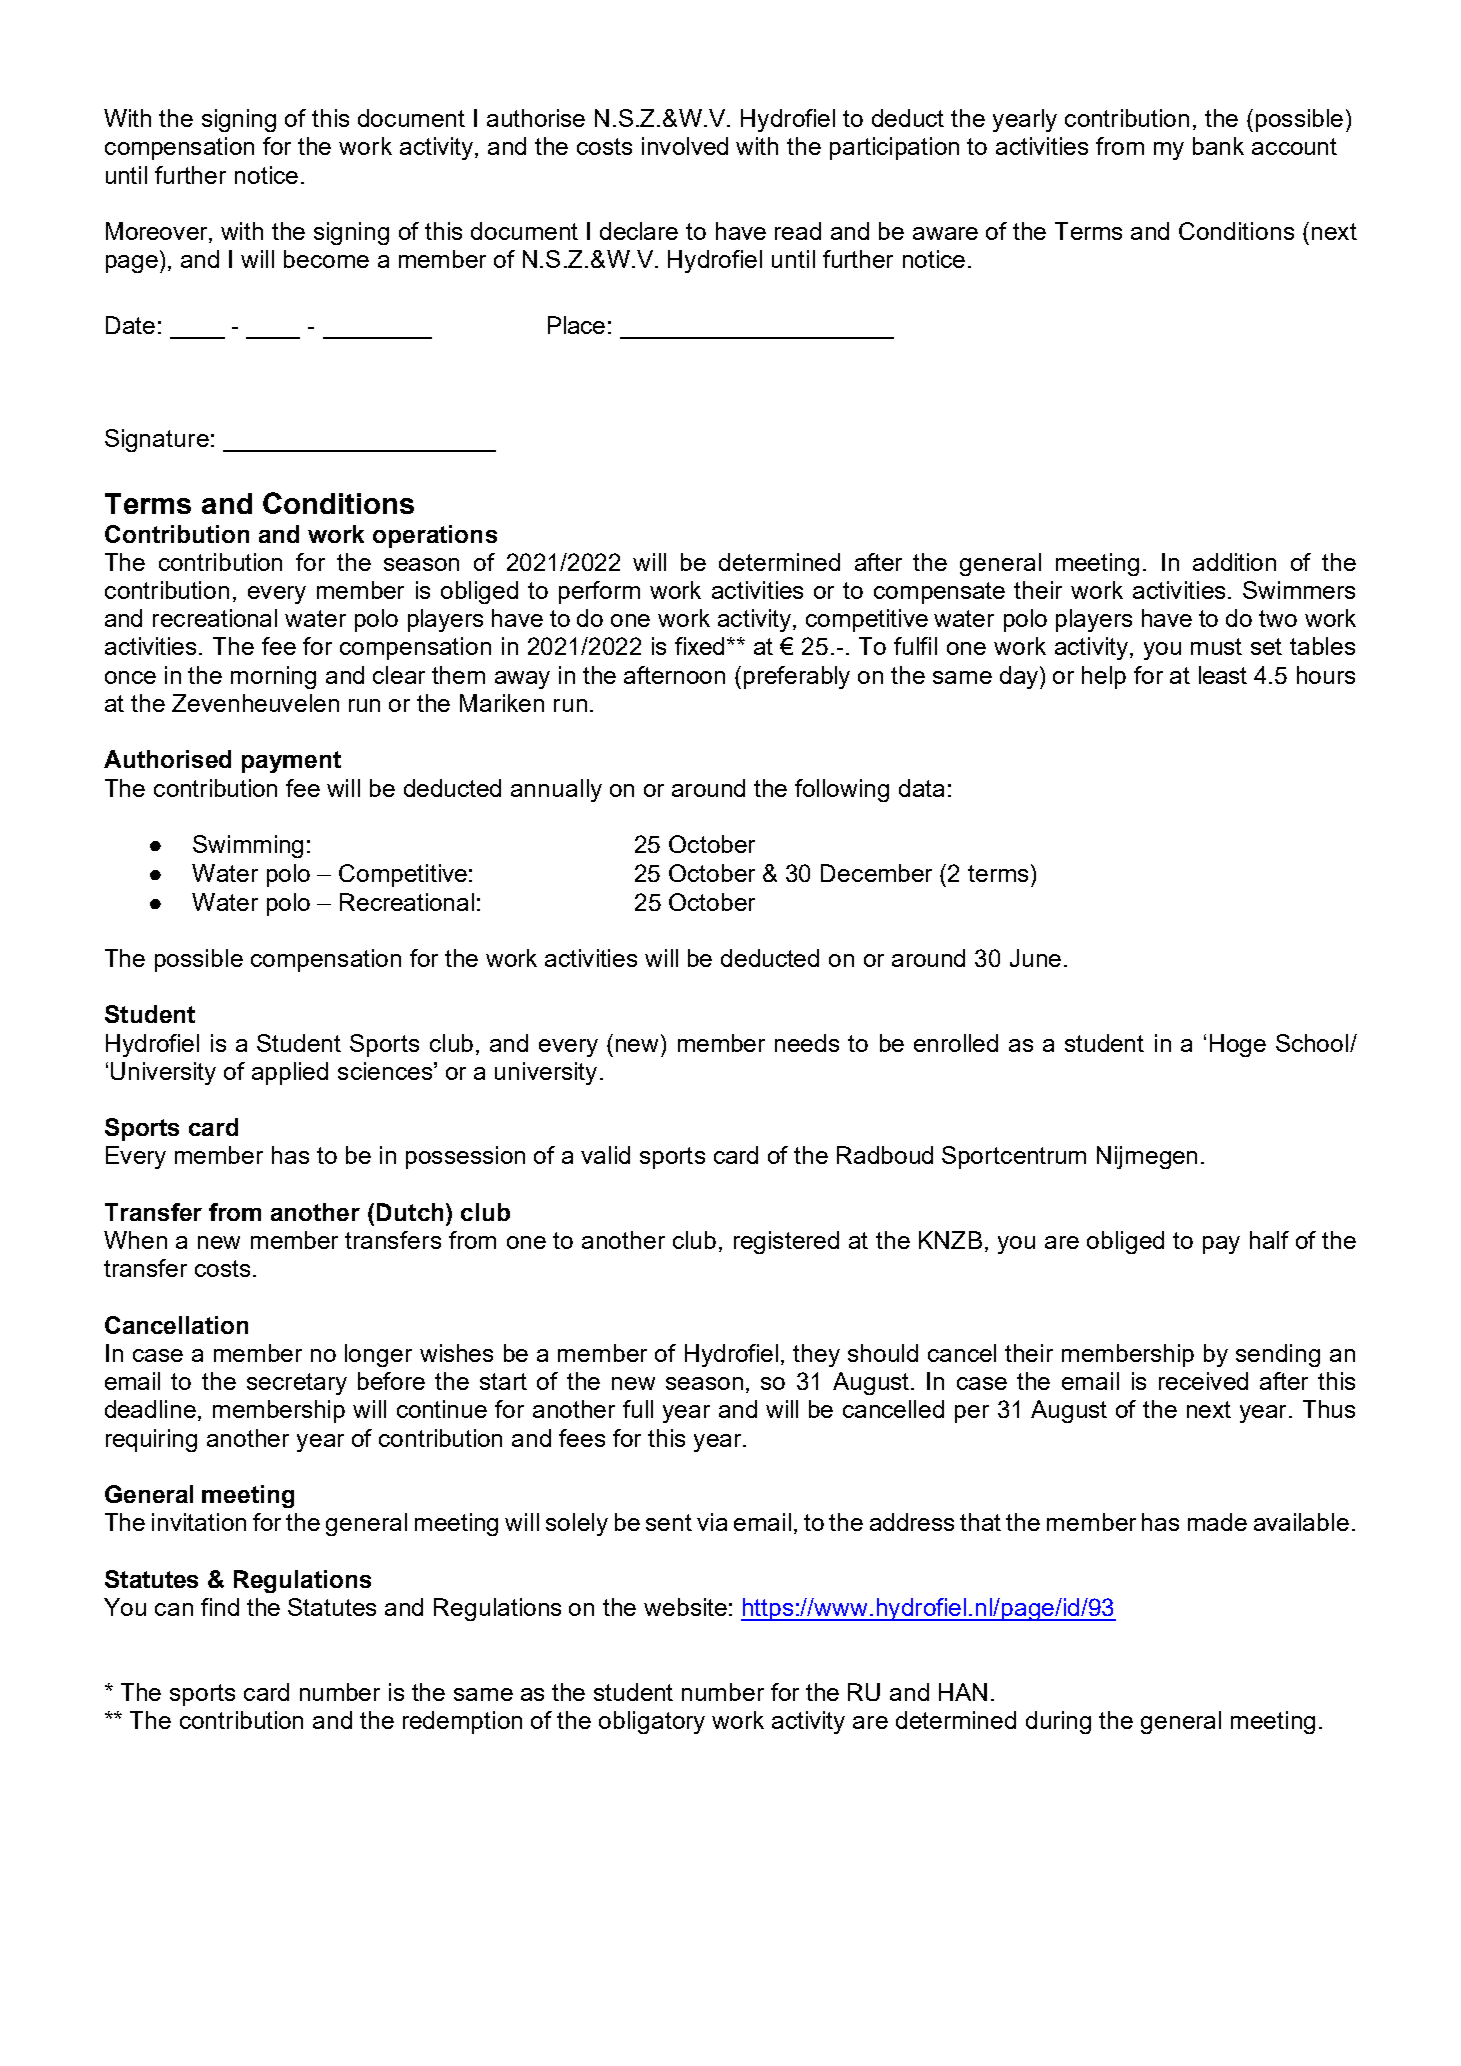  Describe the element at coordinates (797, 677) in the page. I see `preferably` at that location.
